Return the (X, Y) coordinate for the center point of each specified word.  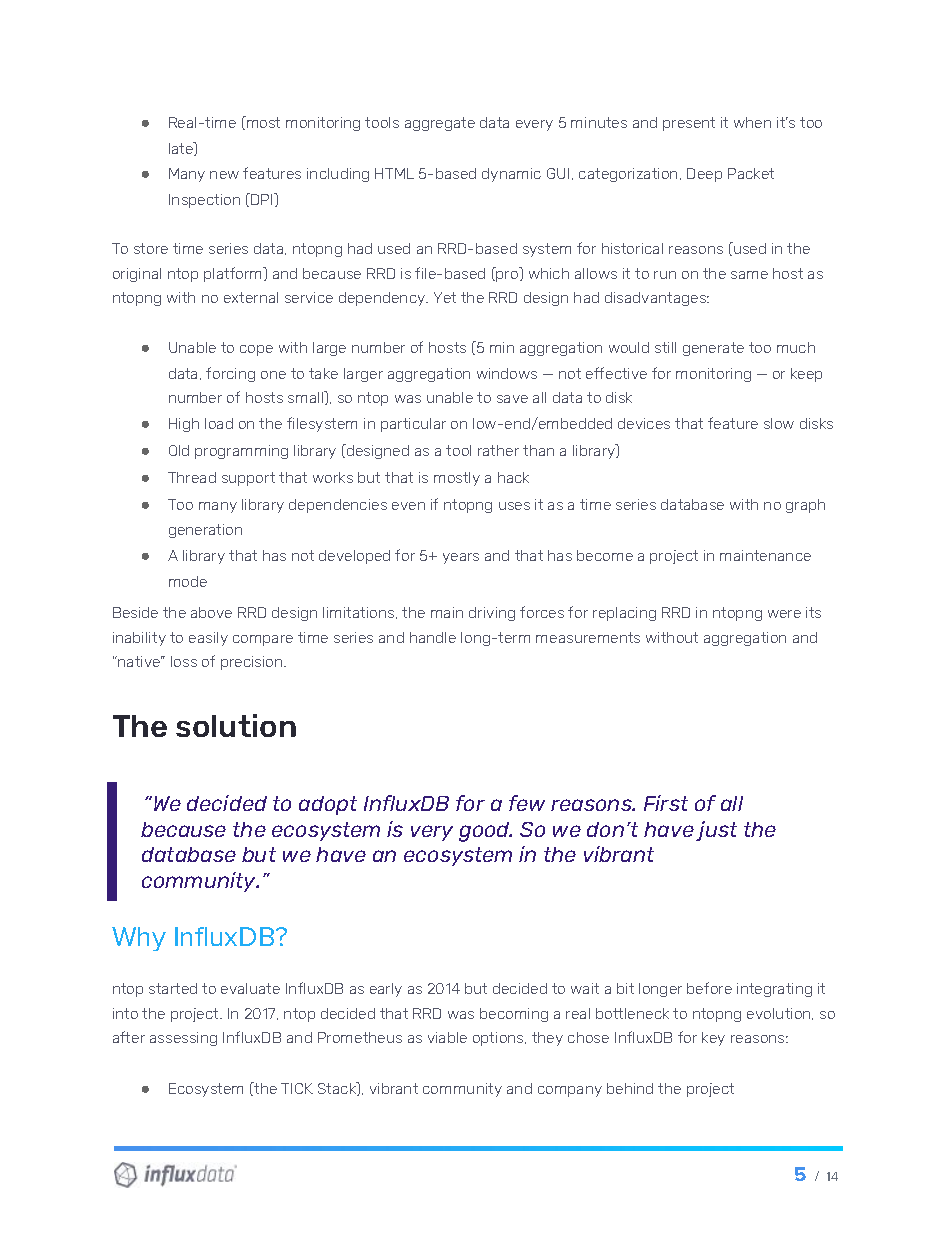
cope (256, 350)
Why (139, 939)
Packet (751, 173)
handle (433, 637)
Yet (445, 297)
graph (805, 506)
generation (205, 531)
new (224, 175)
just (716, 831)
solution (236, 725)
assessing (183, 1039)
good (485, 832)
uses (514, 506)
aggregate (440, 124)
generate (713, 349)
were (784, 614)
